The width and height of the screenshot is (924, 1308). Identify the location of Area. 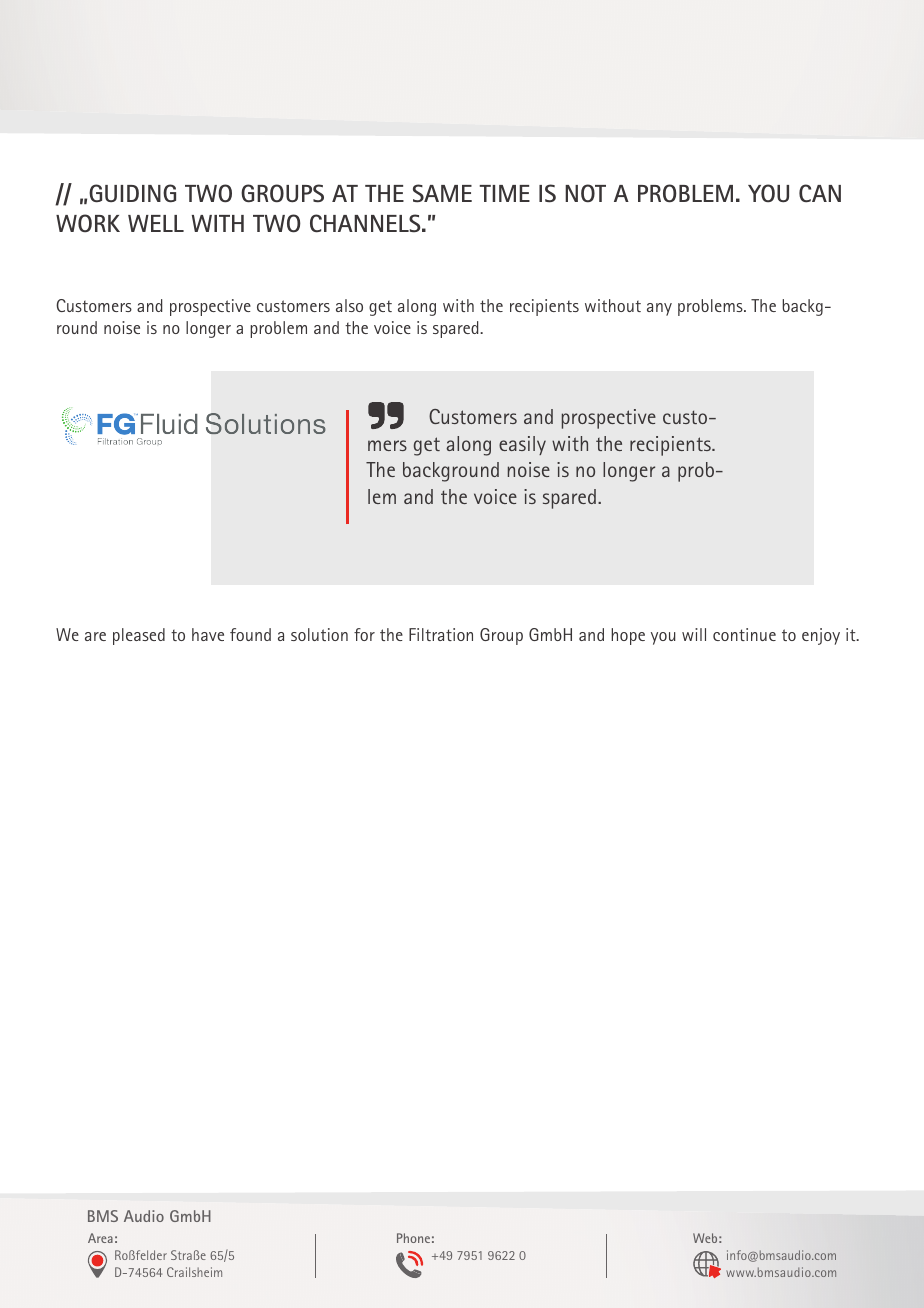
(100, 1238).
